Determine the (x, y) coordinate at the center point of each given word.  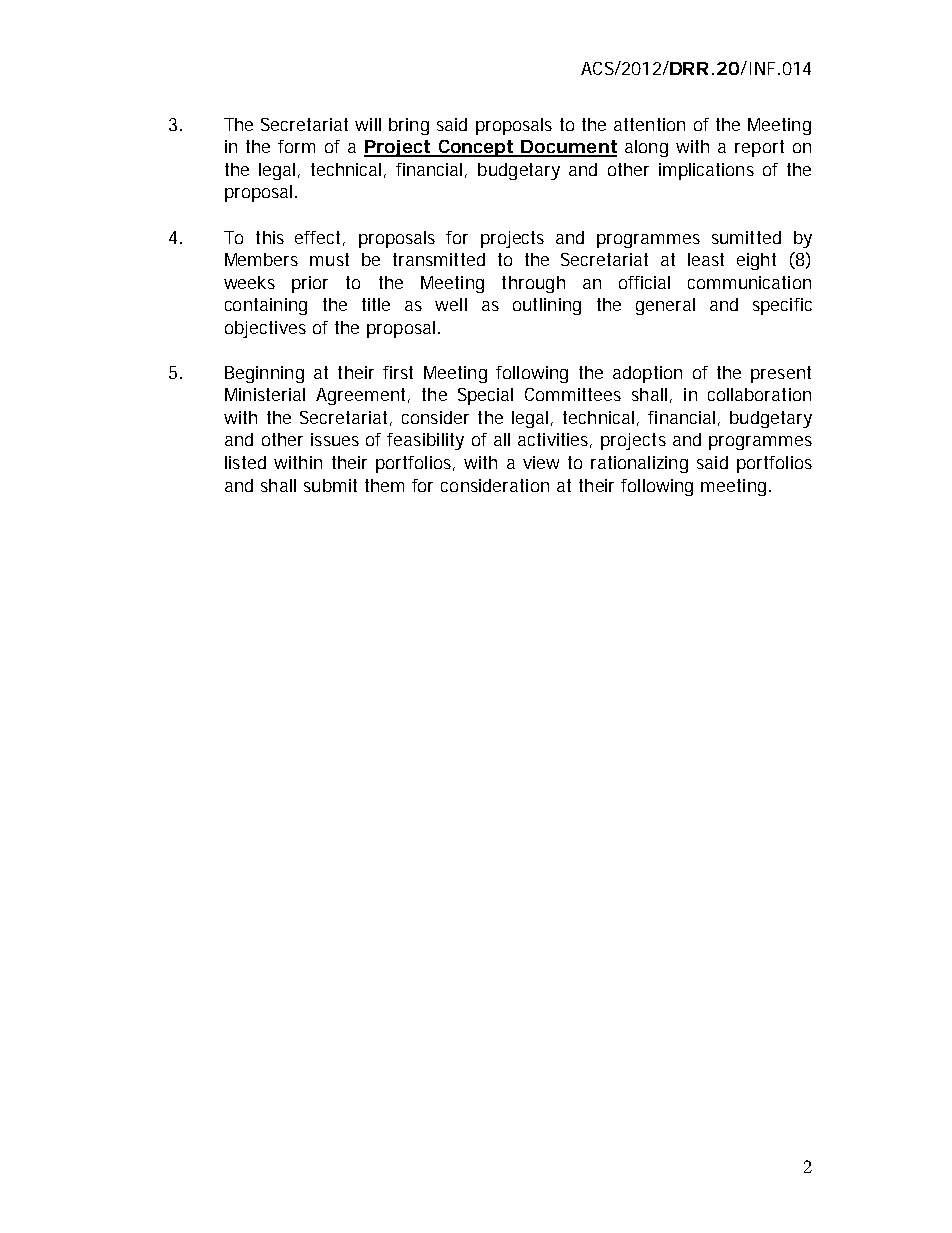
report (759, 148)
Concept (476, 148)
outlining (547, 306)
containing (266, 306)
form (296, 146)
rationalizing (639, 464)
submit (330, 485)
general (665, 306)
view (541, 462)
